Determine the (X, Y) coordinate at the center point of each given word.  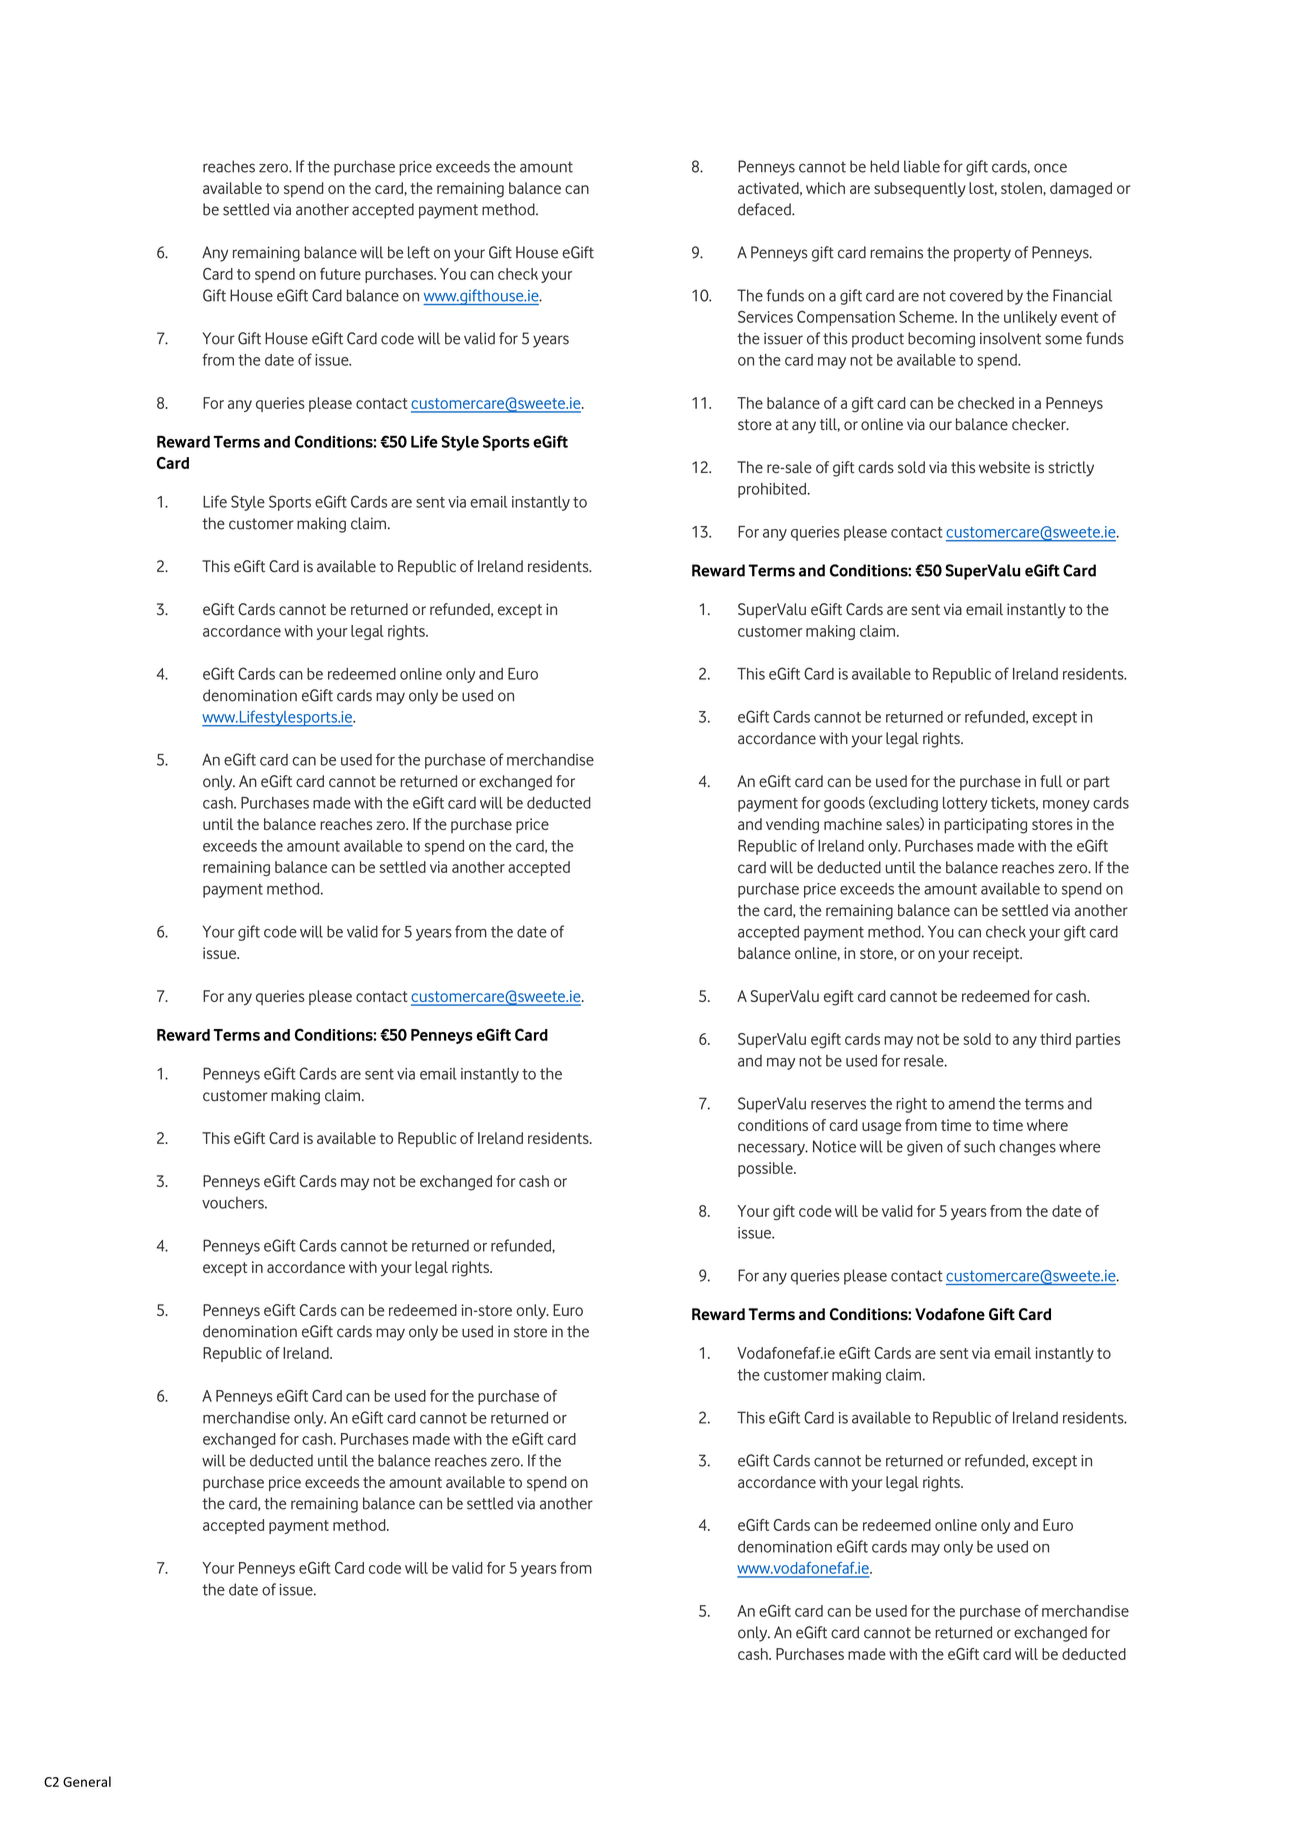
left (419, 252)
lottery (965, 804)
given (925, 1148)
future (340, 273)
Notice (834, 1146)
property (982, 254)
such (979, 1146)
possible (766, 1169)
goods (844, 804)
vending (792, 826)
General (87, 1781)
